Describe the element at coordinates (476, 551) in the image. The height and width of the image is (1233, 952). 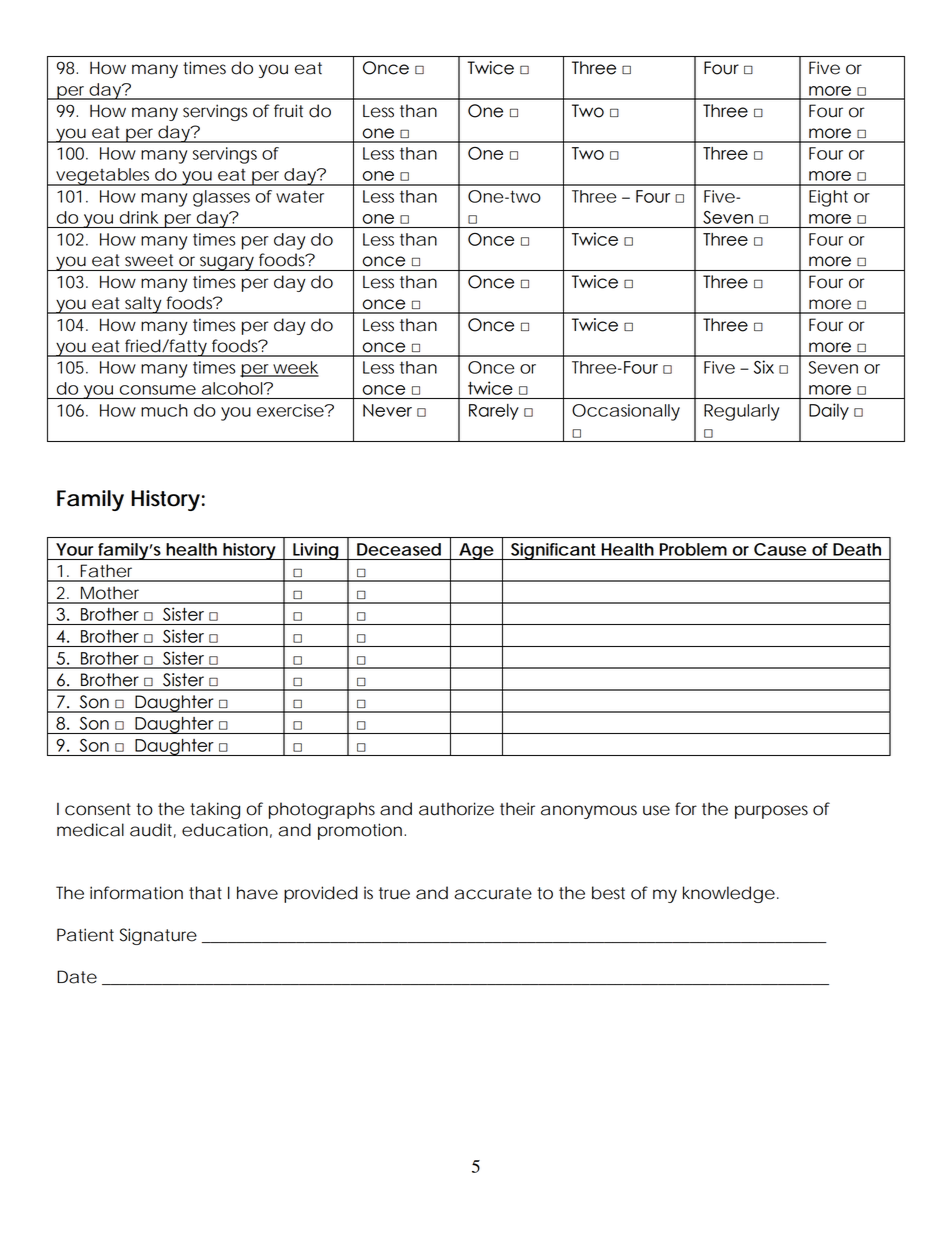
I see `Age` at that location.
